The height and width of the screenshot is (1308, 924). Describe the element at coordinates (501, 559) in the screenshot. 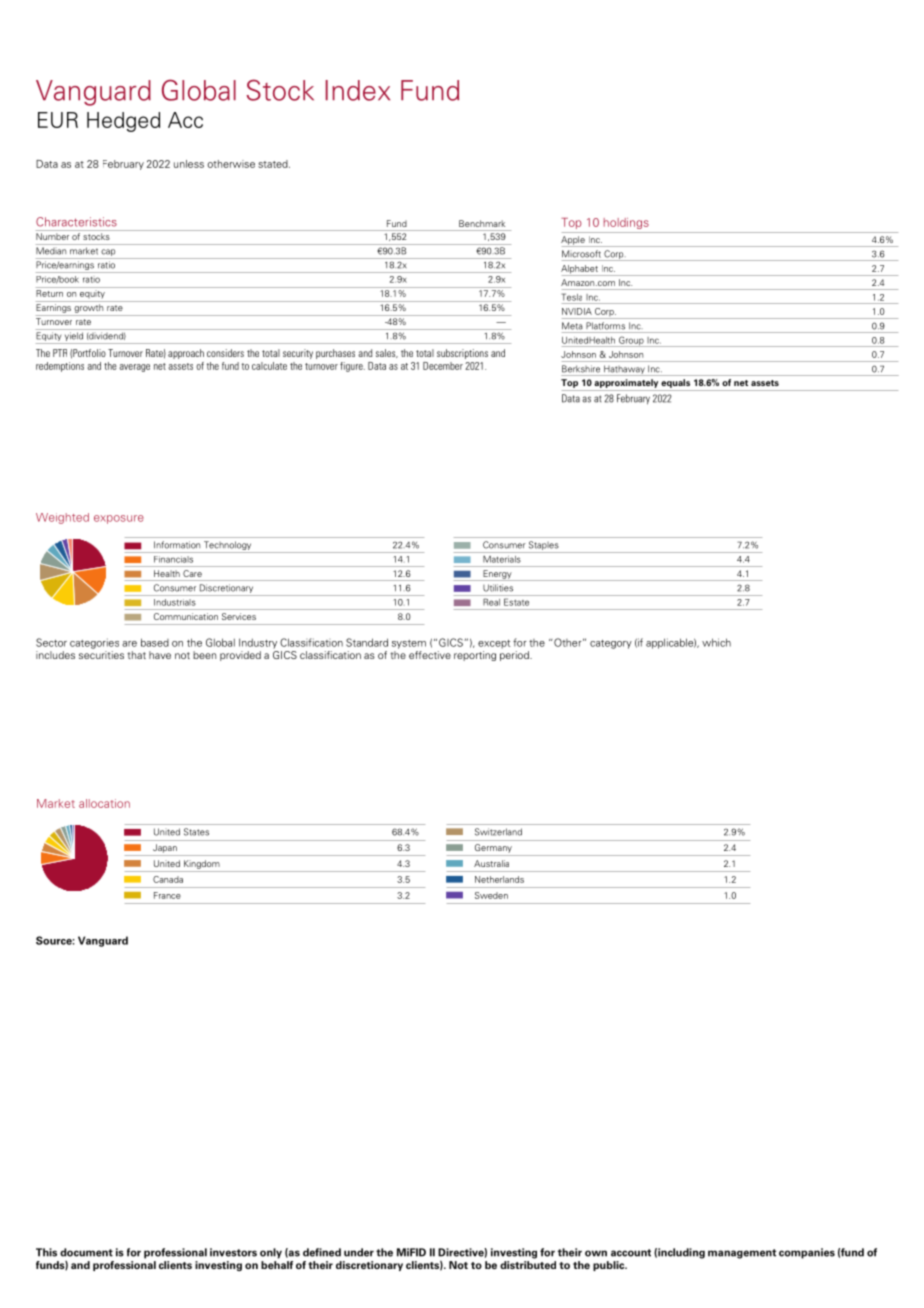

I see `Materials` at that location.
